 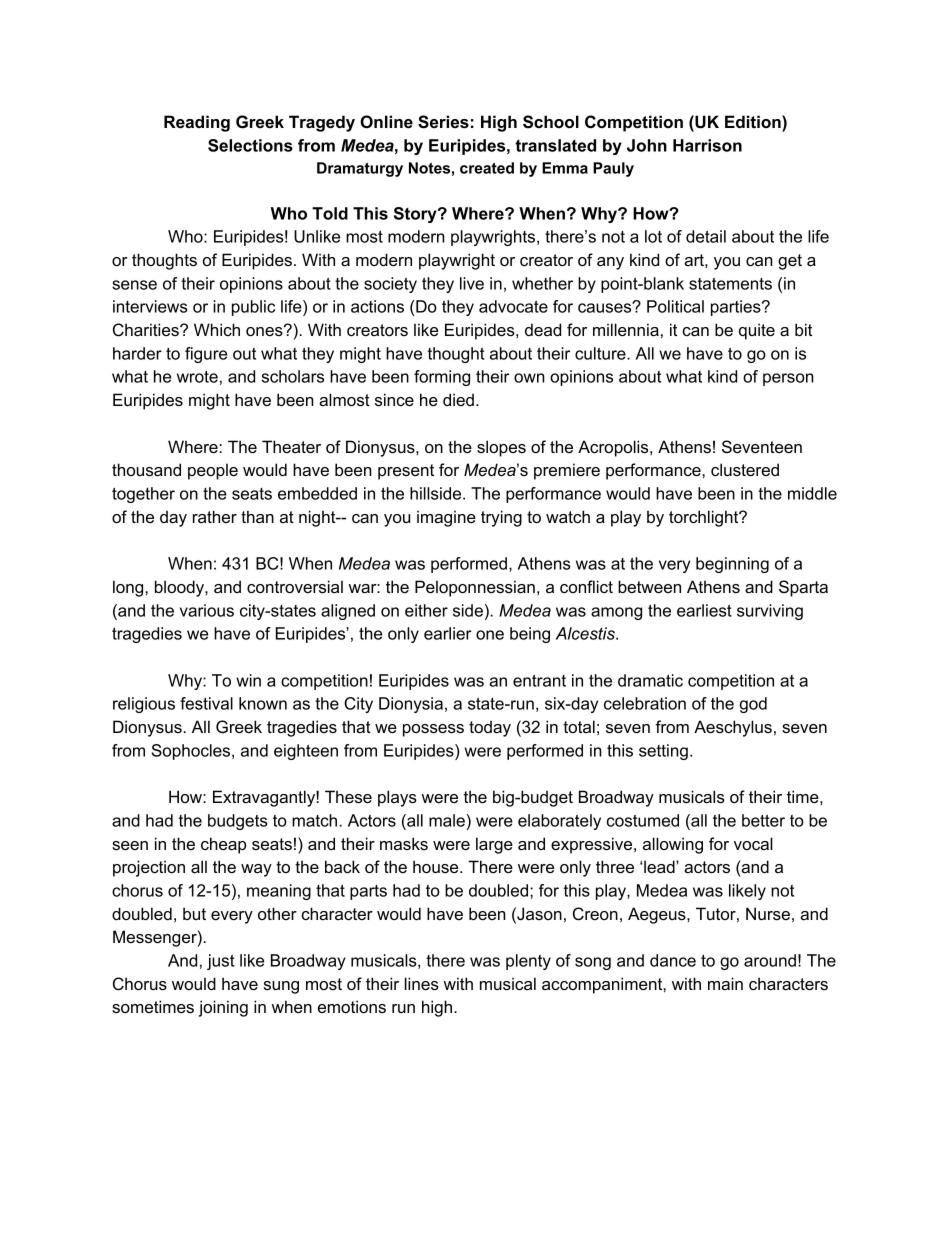 What do you see at coordinates (207, 610) in the document?
I see `various` at bounding box center [207, 610].
